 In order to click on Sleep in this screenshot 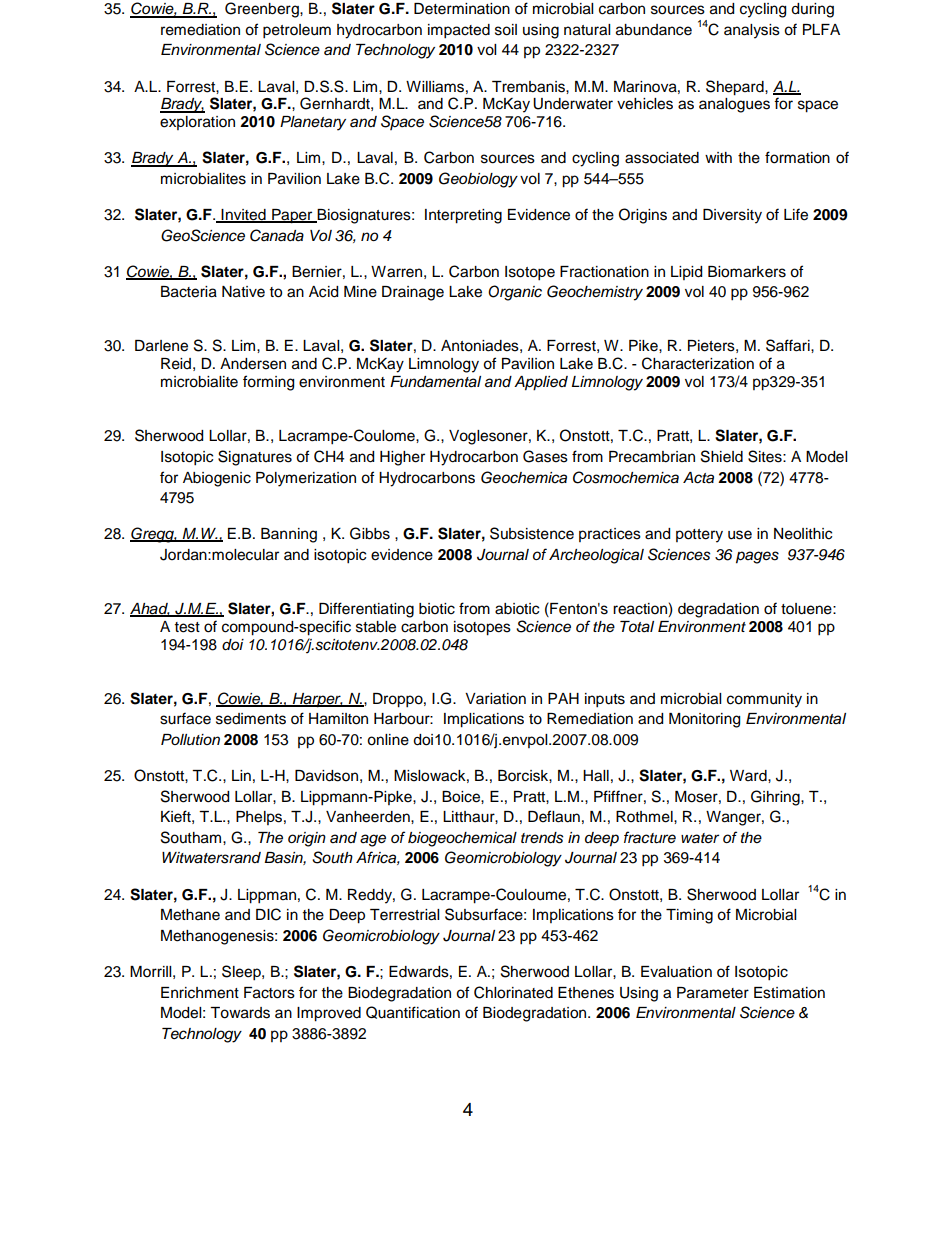, I will do `click(242, 973)`.
